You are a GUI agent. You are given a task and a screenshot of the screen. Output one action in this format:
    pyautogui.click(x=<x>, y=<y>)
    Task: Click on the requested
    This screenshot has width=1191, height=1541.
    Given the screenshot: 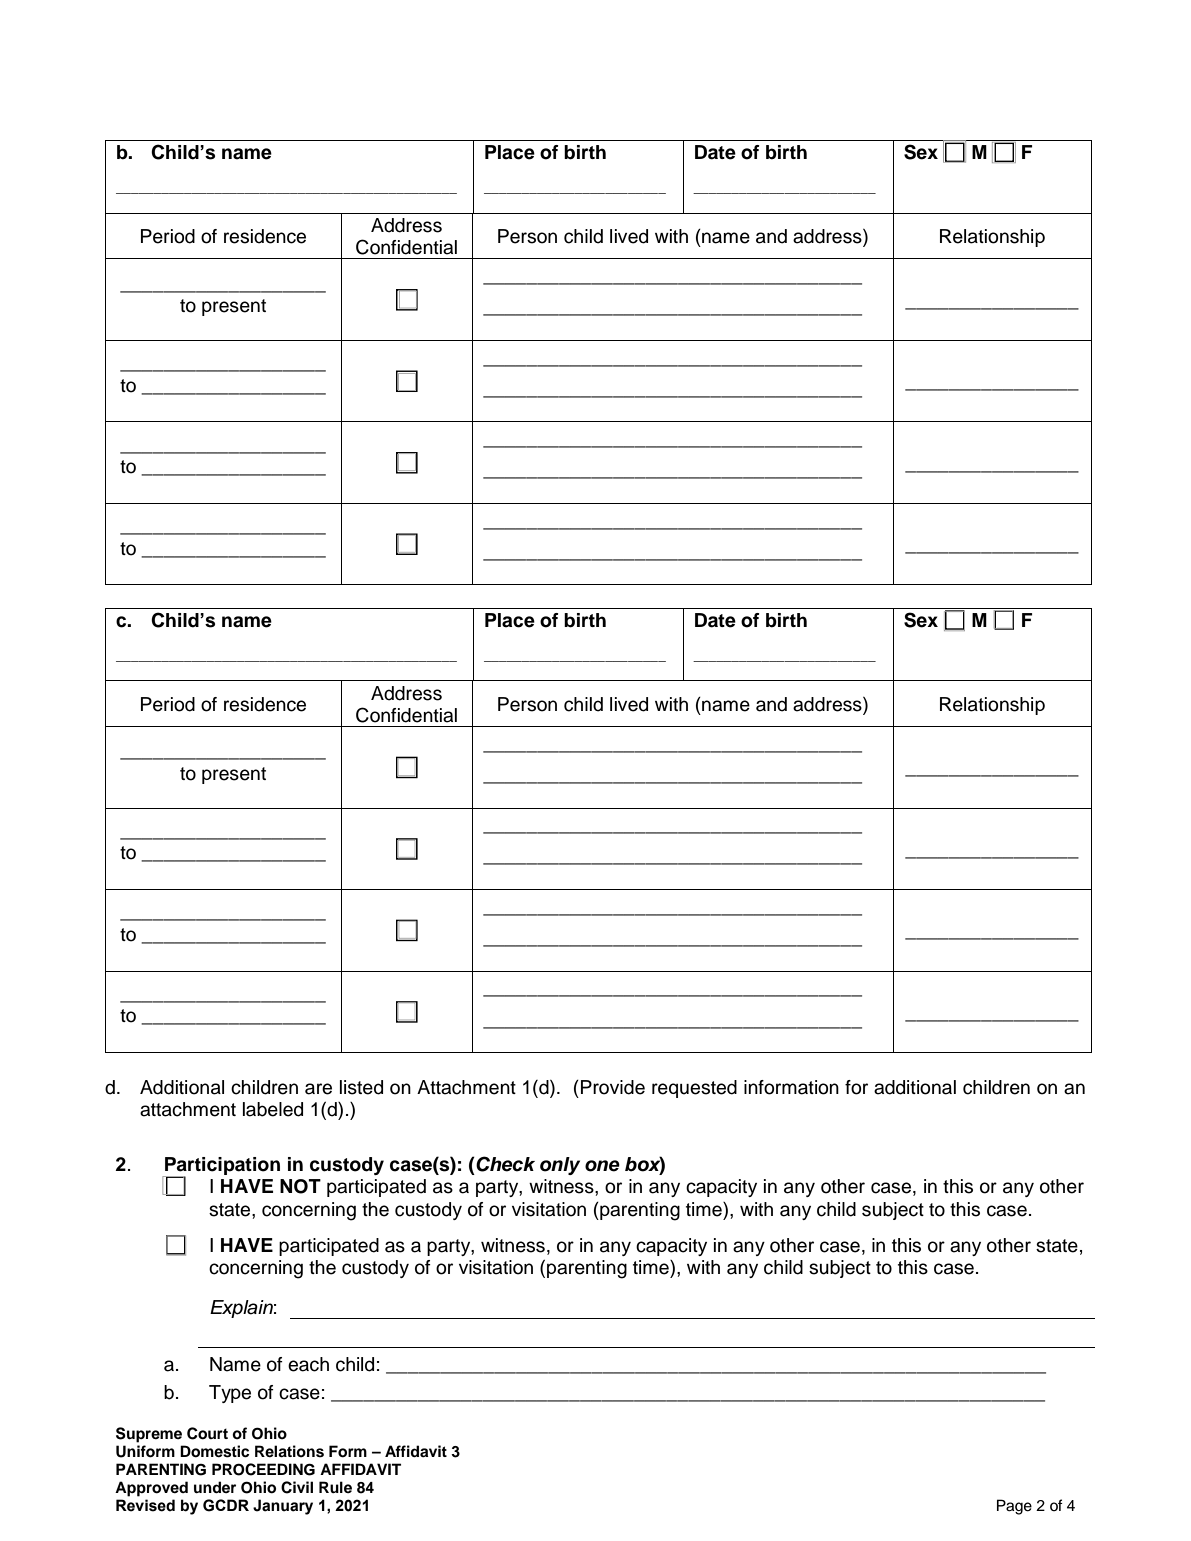 What is the action you would take?
    pyautogui.click(x=694, y=1089)
